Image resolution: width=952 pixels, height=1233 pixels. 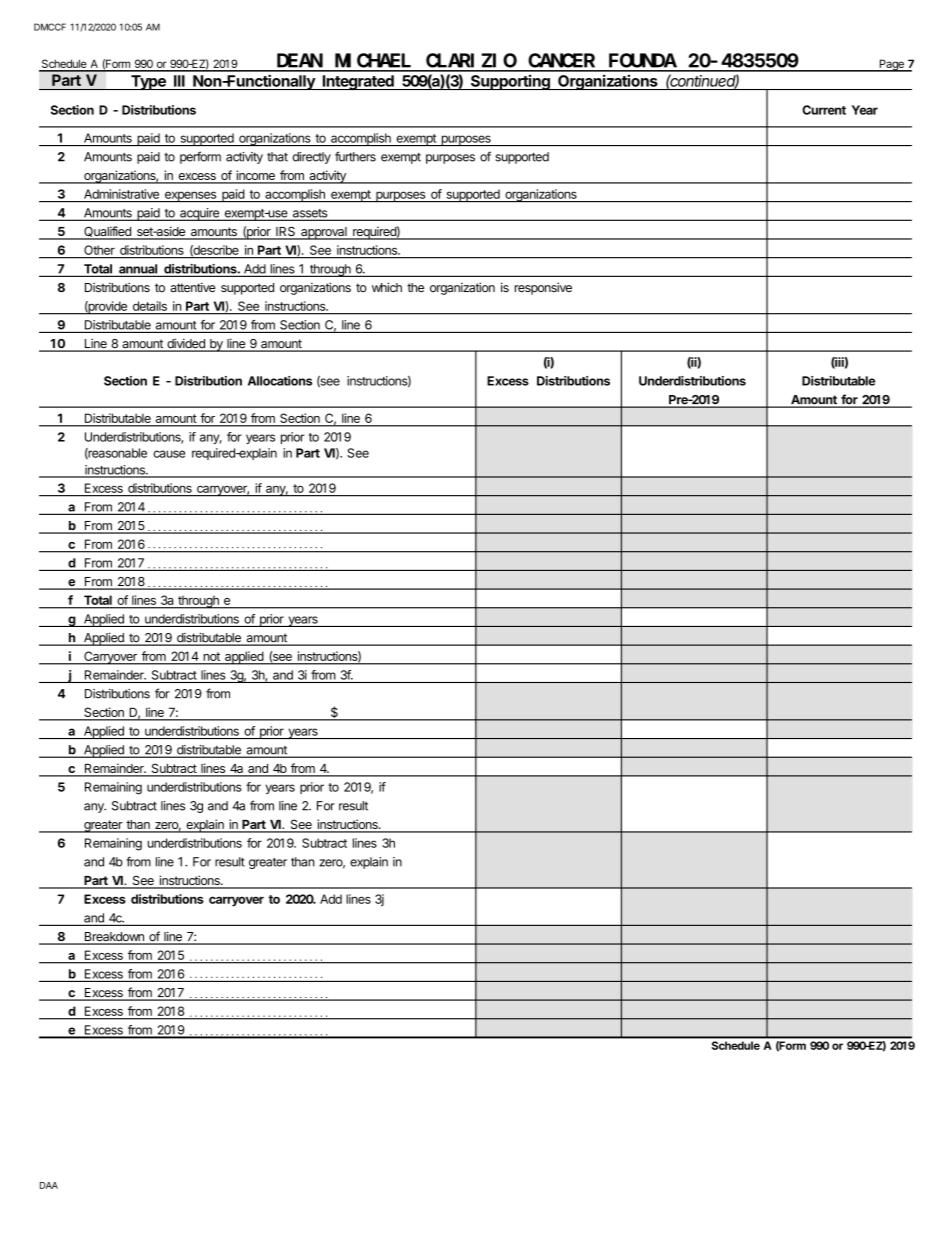 I want to click on Type, so click(x=148, y=82).
